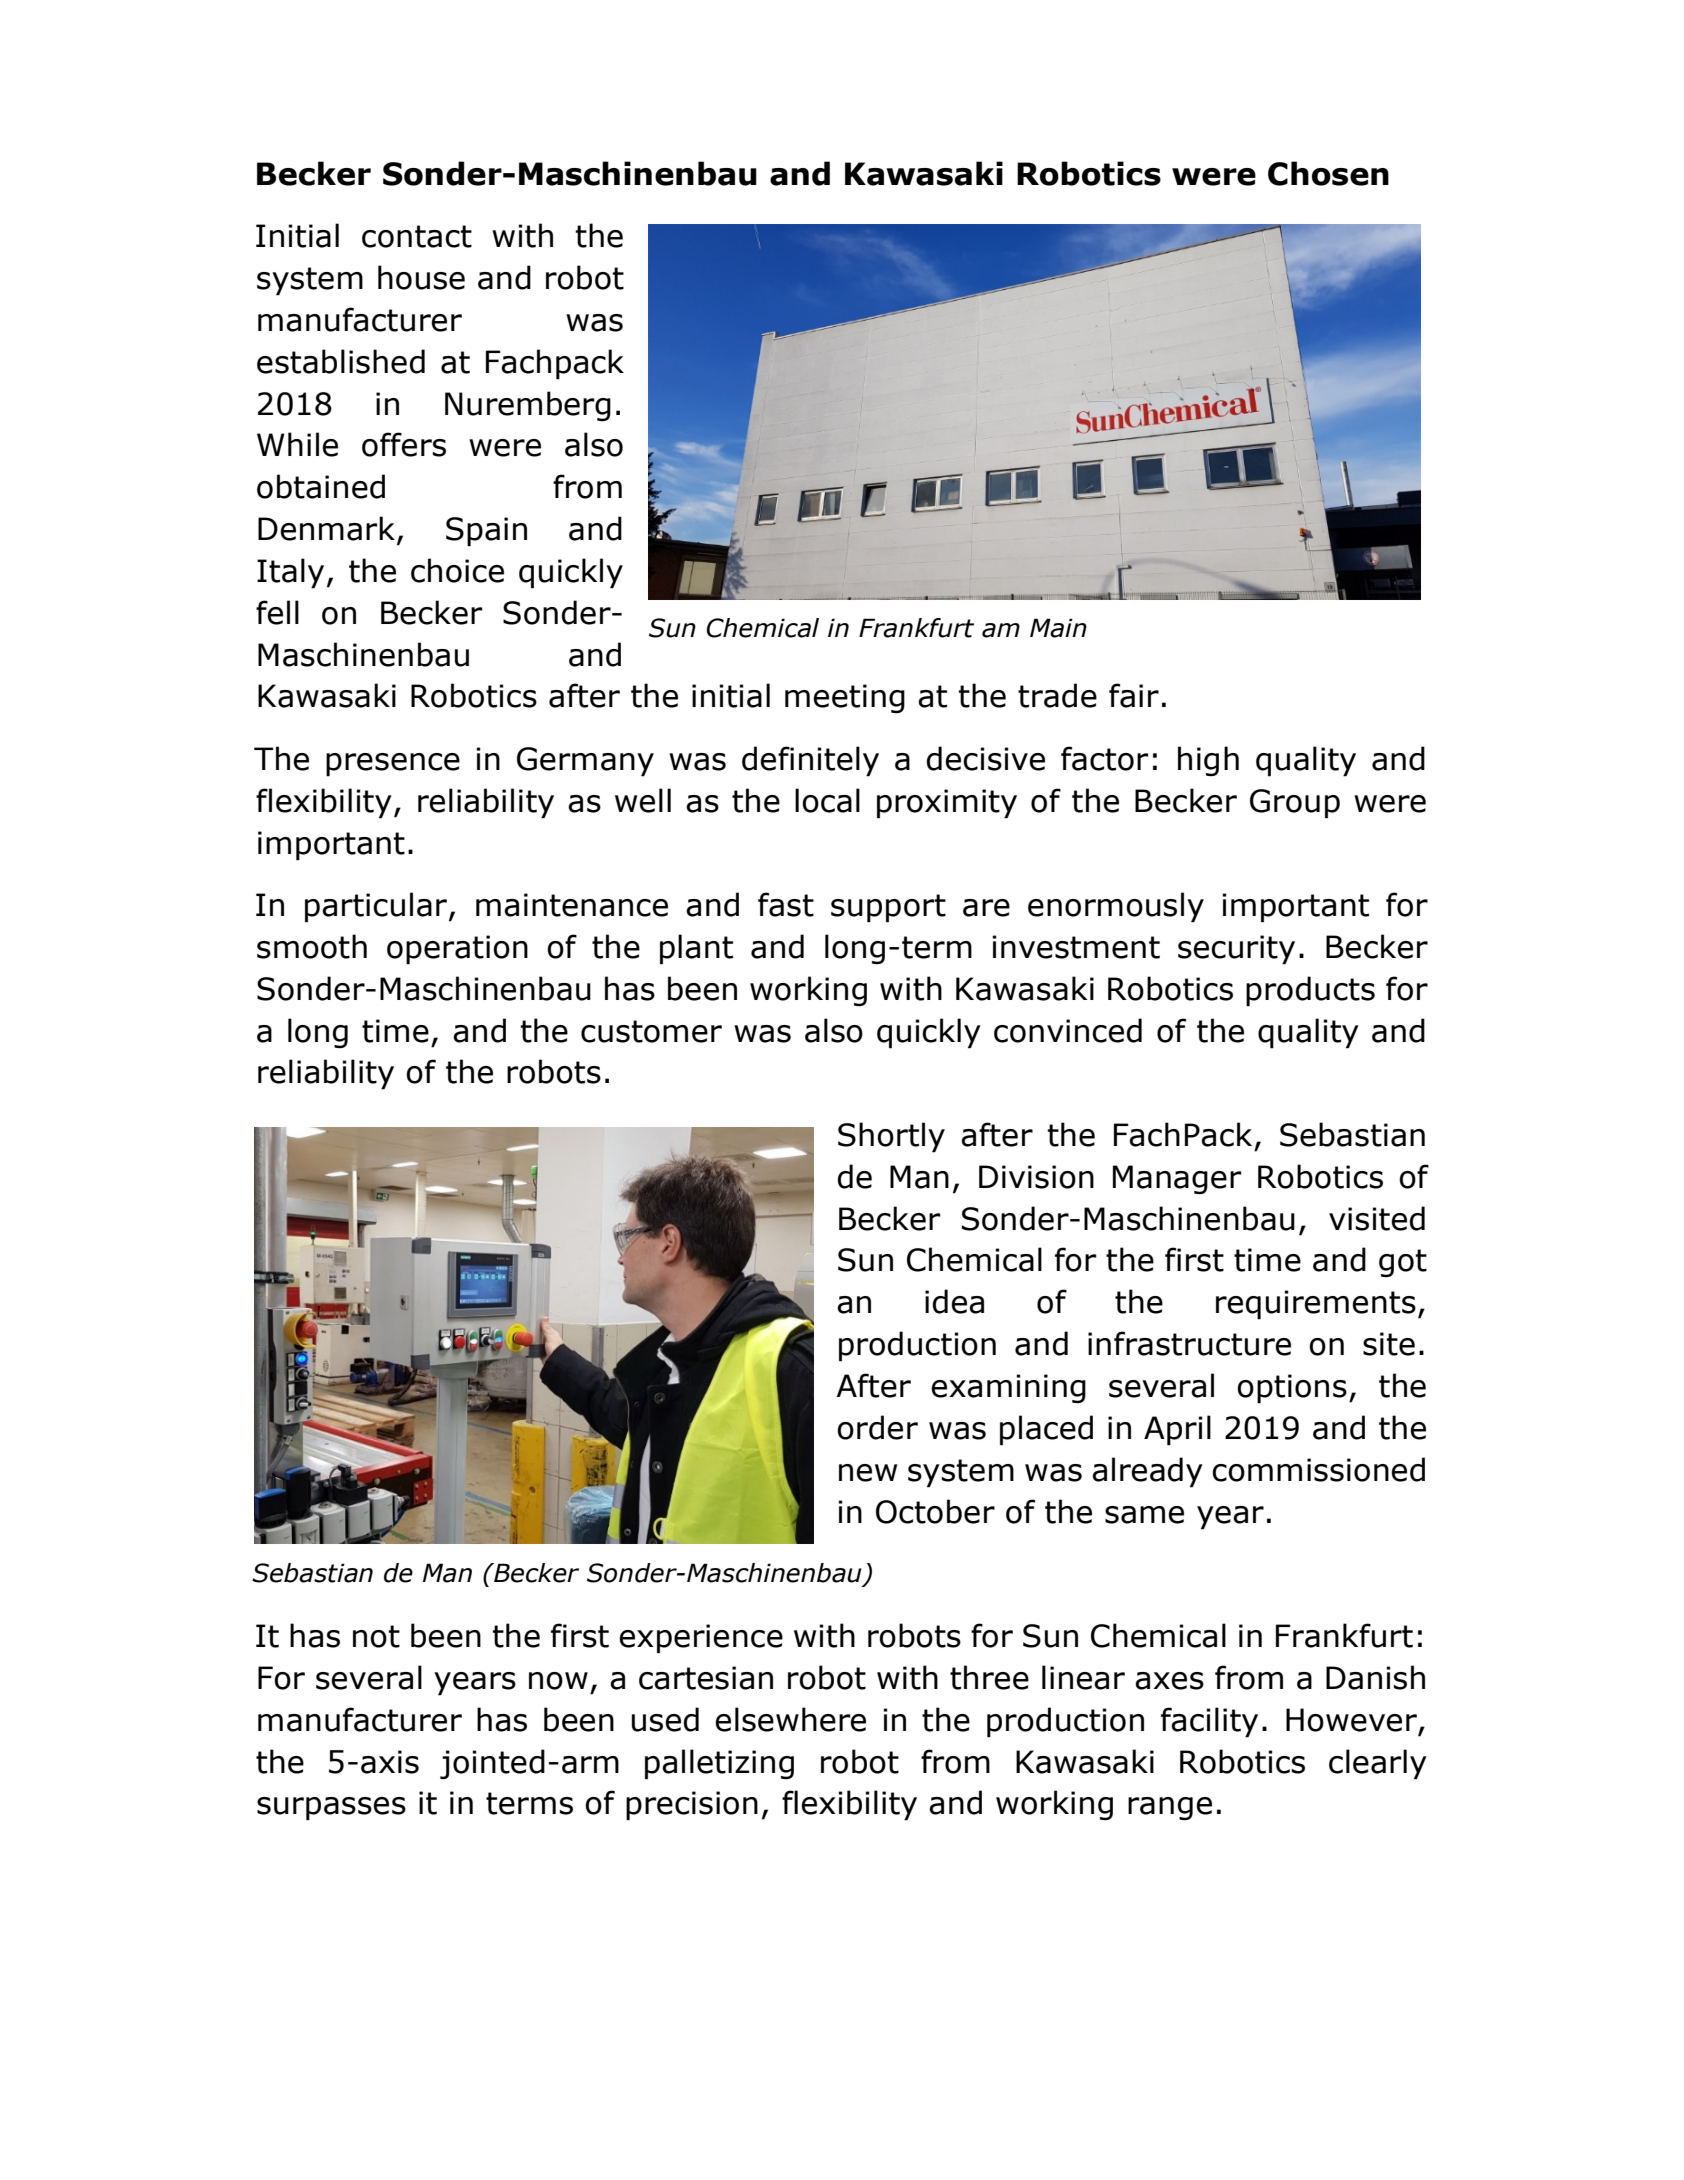  What do you see at coordinates (1310, 991) in the page?
I see `products` at bounding box center [1310, 991].
